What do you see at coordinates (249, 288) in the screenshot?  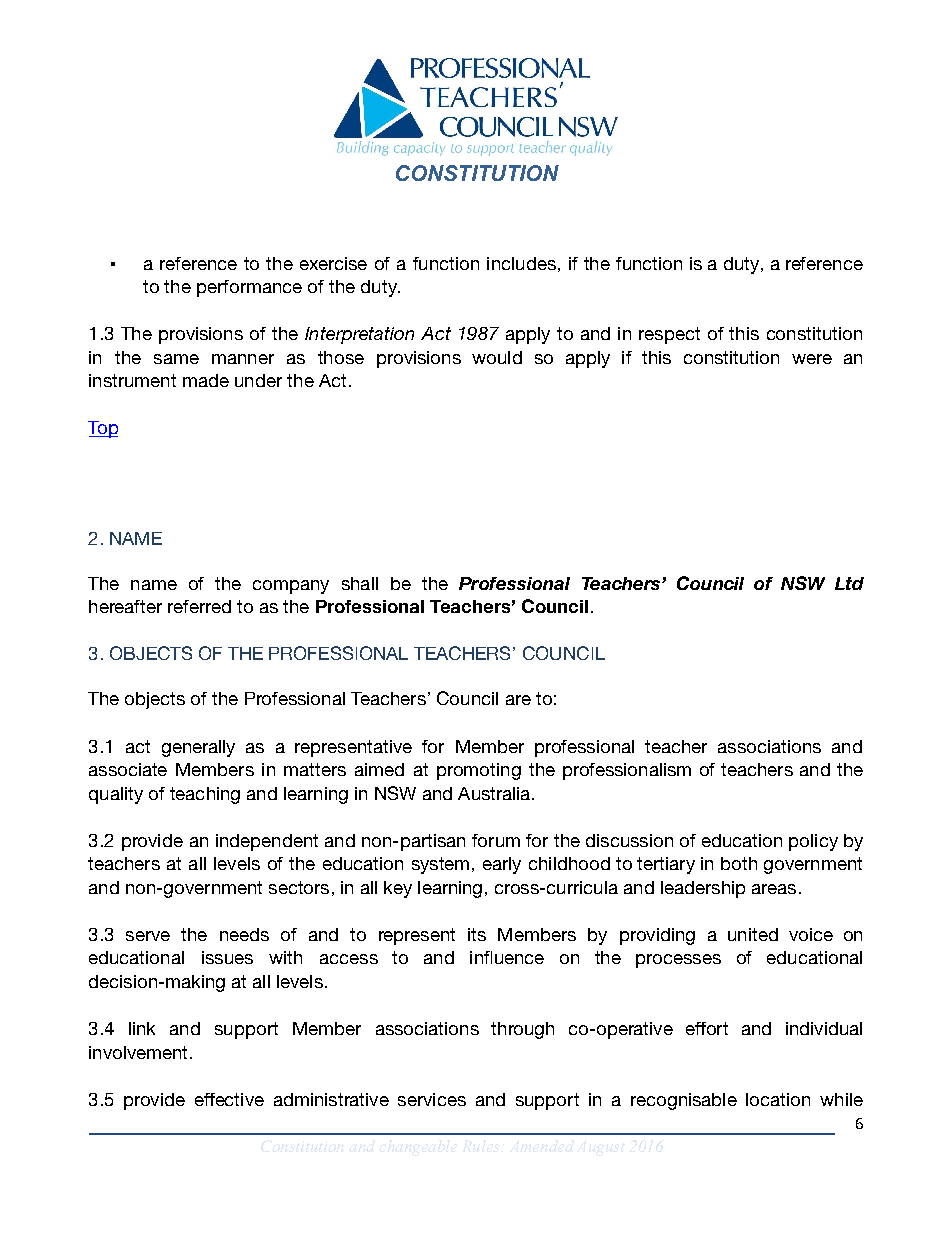 I see `performance` at bounding box center [249, 288].
